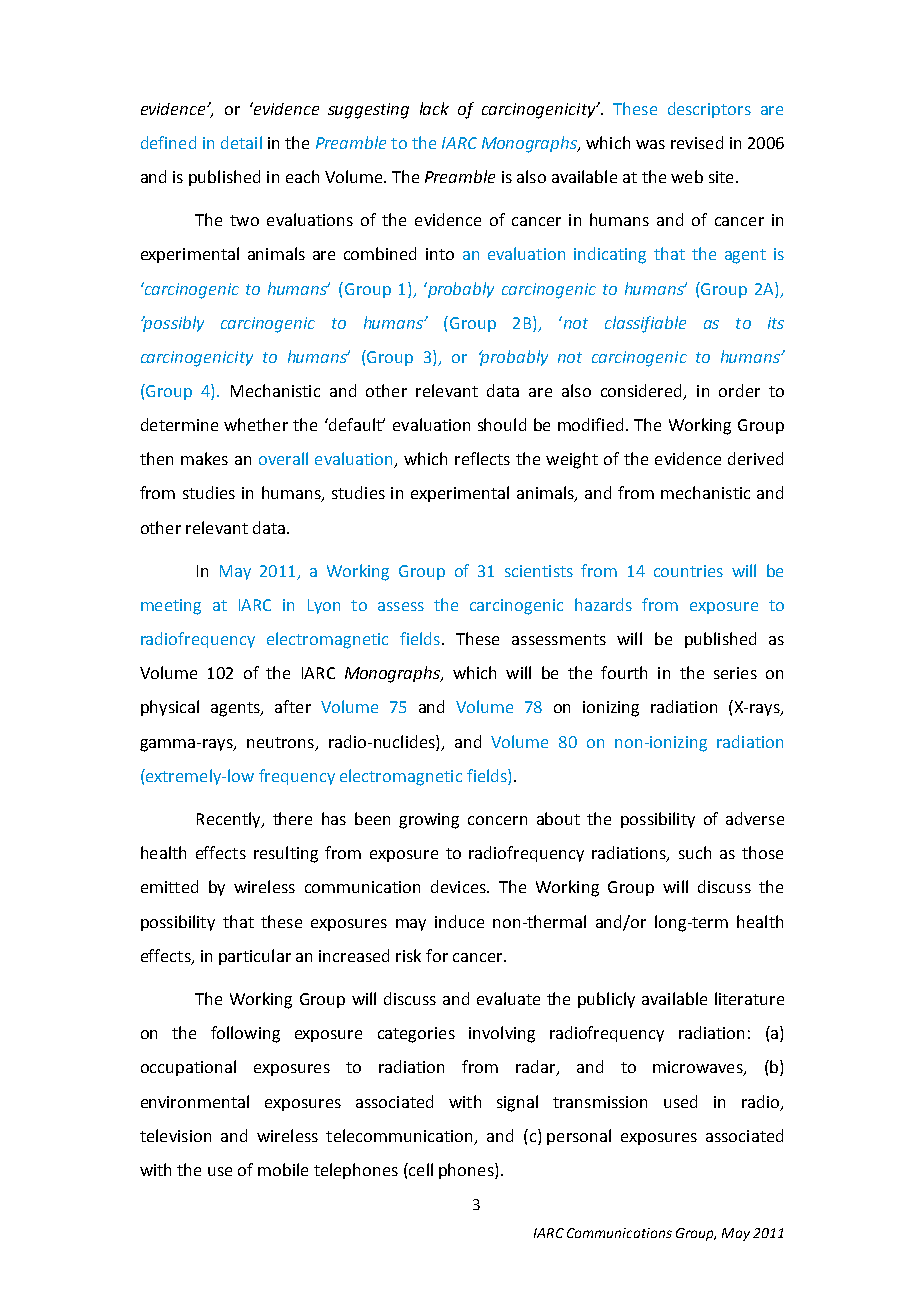 Image resolution: width=924 pixels, height=1308 pixels. Describe the element at coordinates (697, 142) in the screenshot. I see `revised` at that location.
